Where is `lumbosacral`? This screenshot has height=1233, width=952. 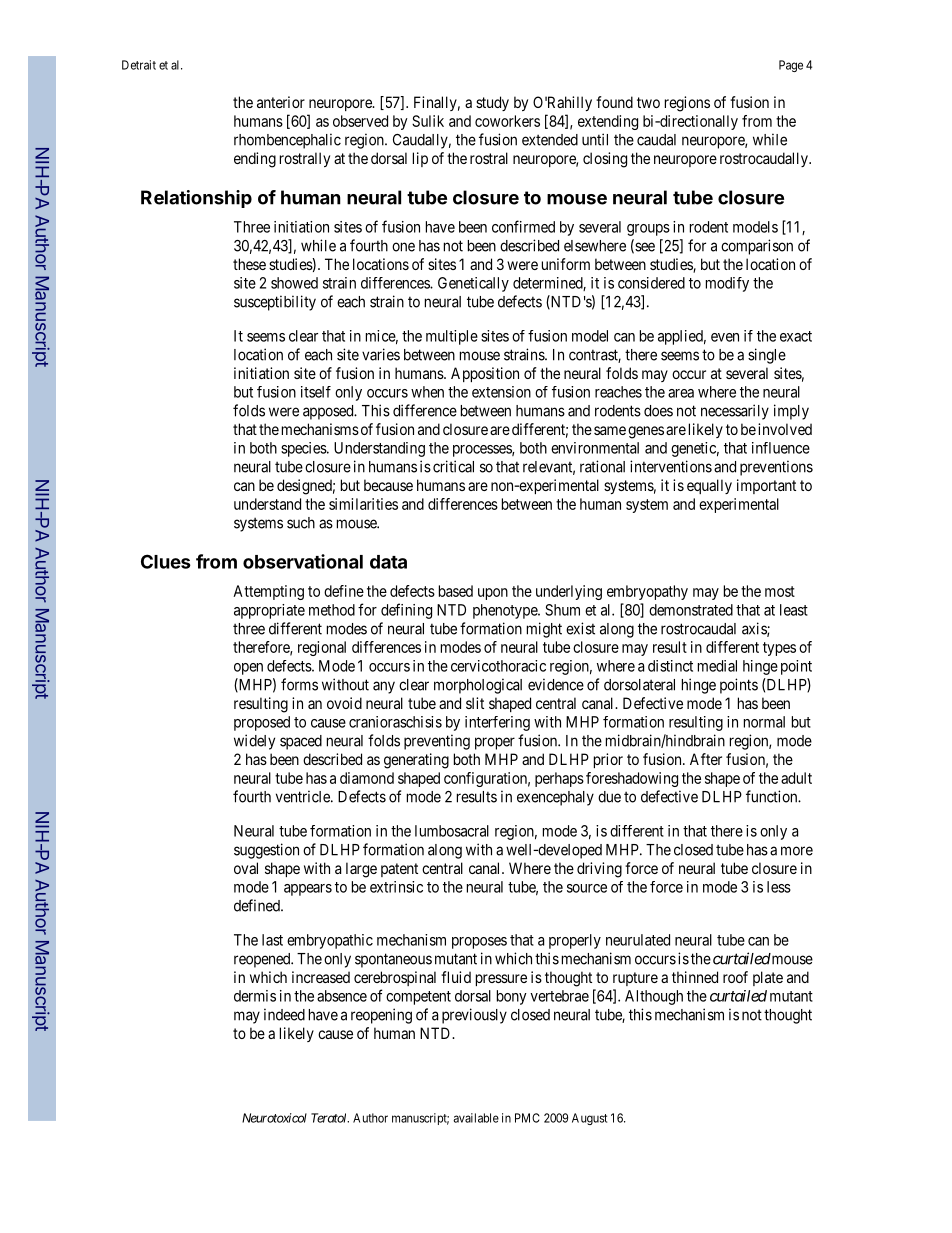
lumbosacral is located at coordinates (452, 831).
